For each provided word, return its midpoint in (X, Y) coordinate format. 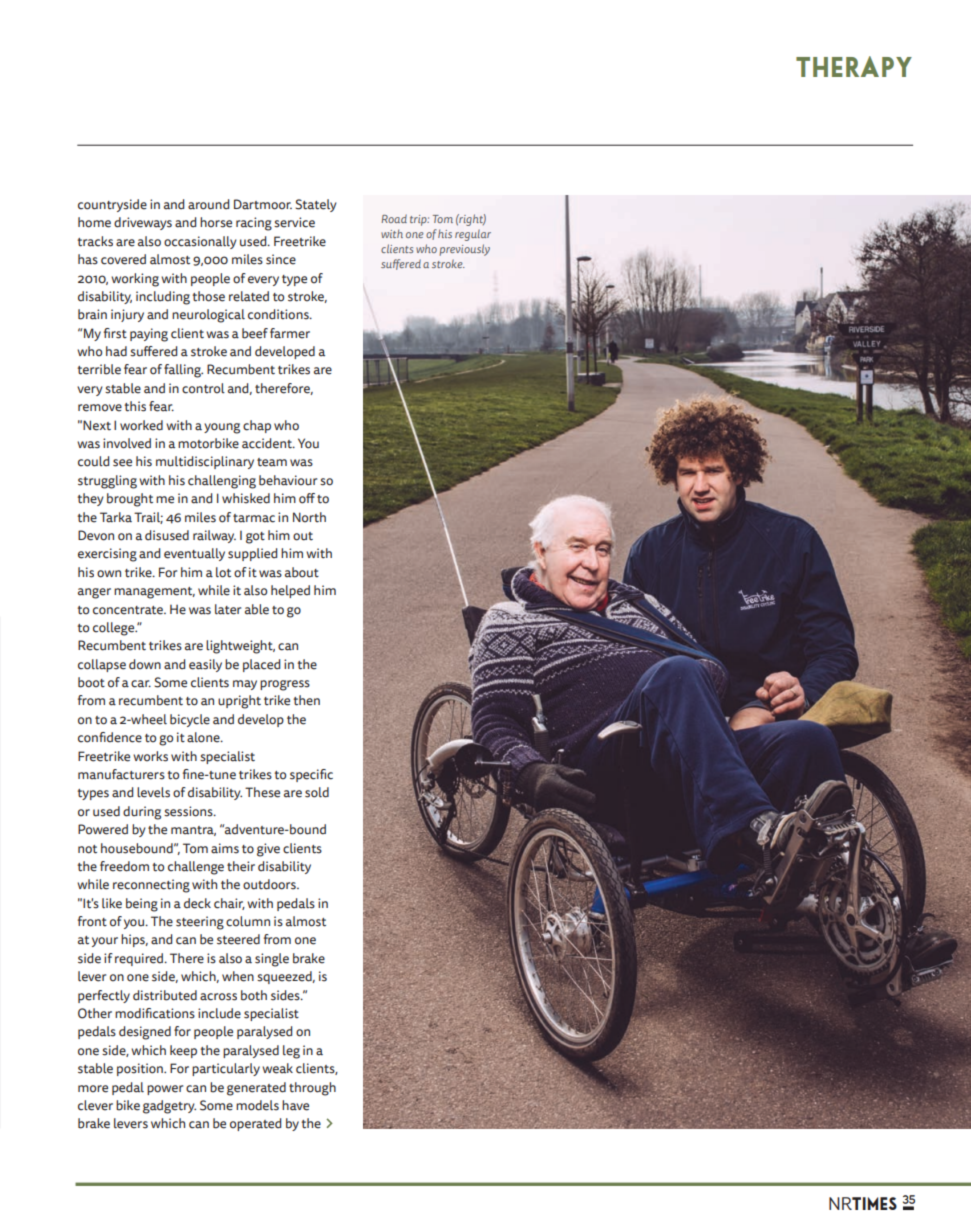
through (312, 1089)
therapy (854, 66)
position (141, 1069)
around (208, 204)
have (295, 1105)
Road (394, 218)
